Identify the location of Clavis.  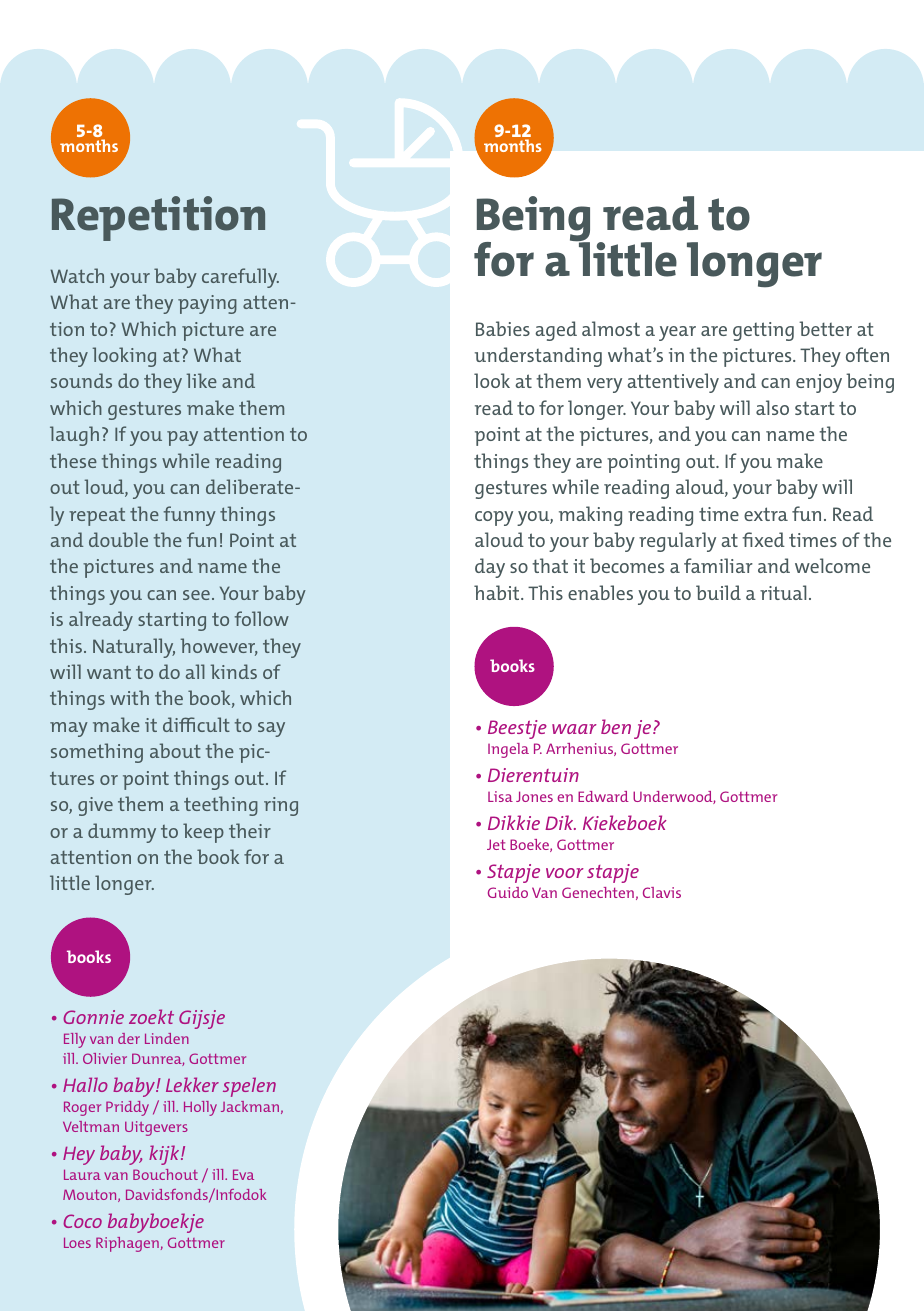
(662, 892).
